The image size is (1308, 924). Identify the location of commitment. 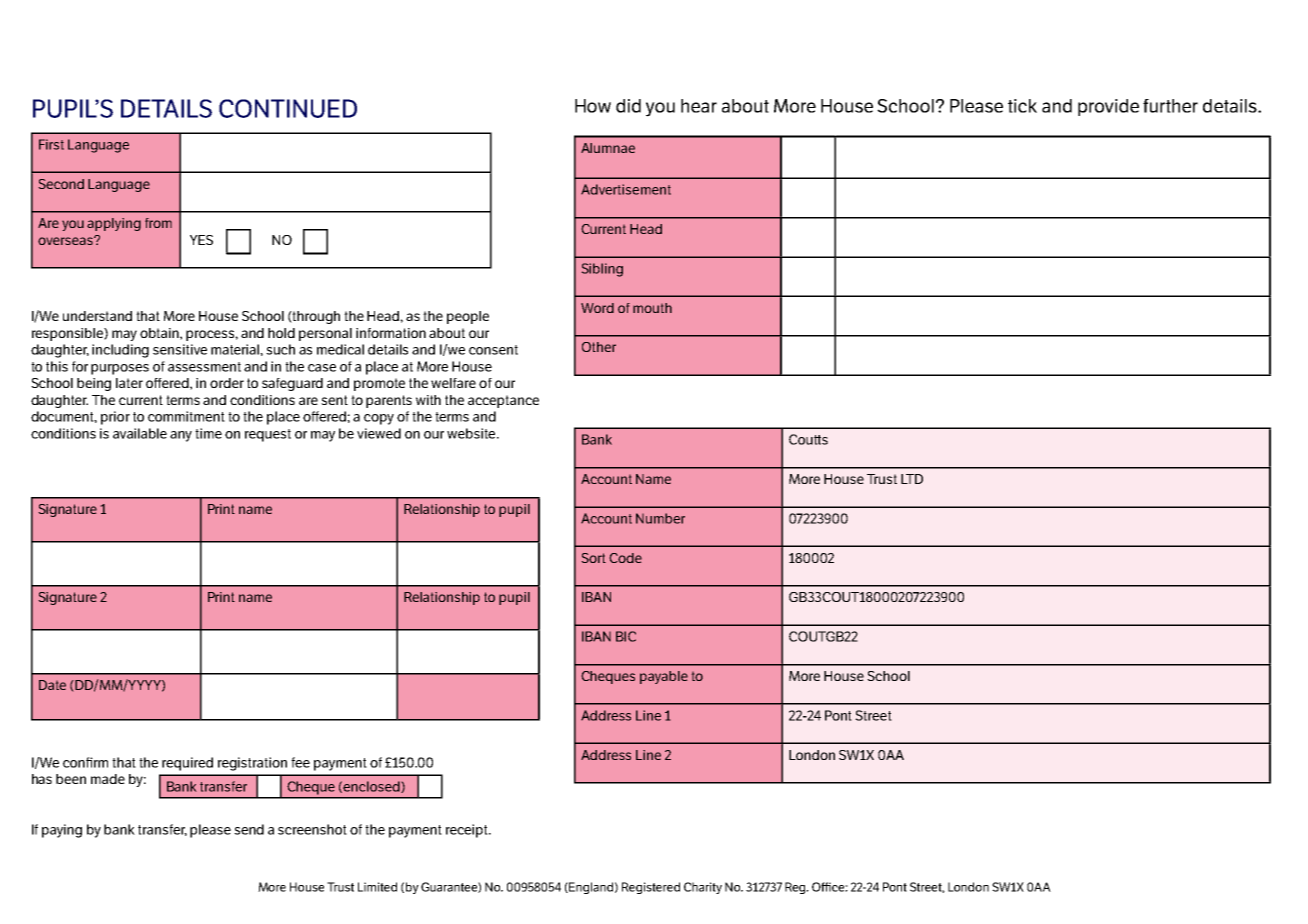
(186, 416).
